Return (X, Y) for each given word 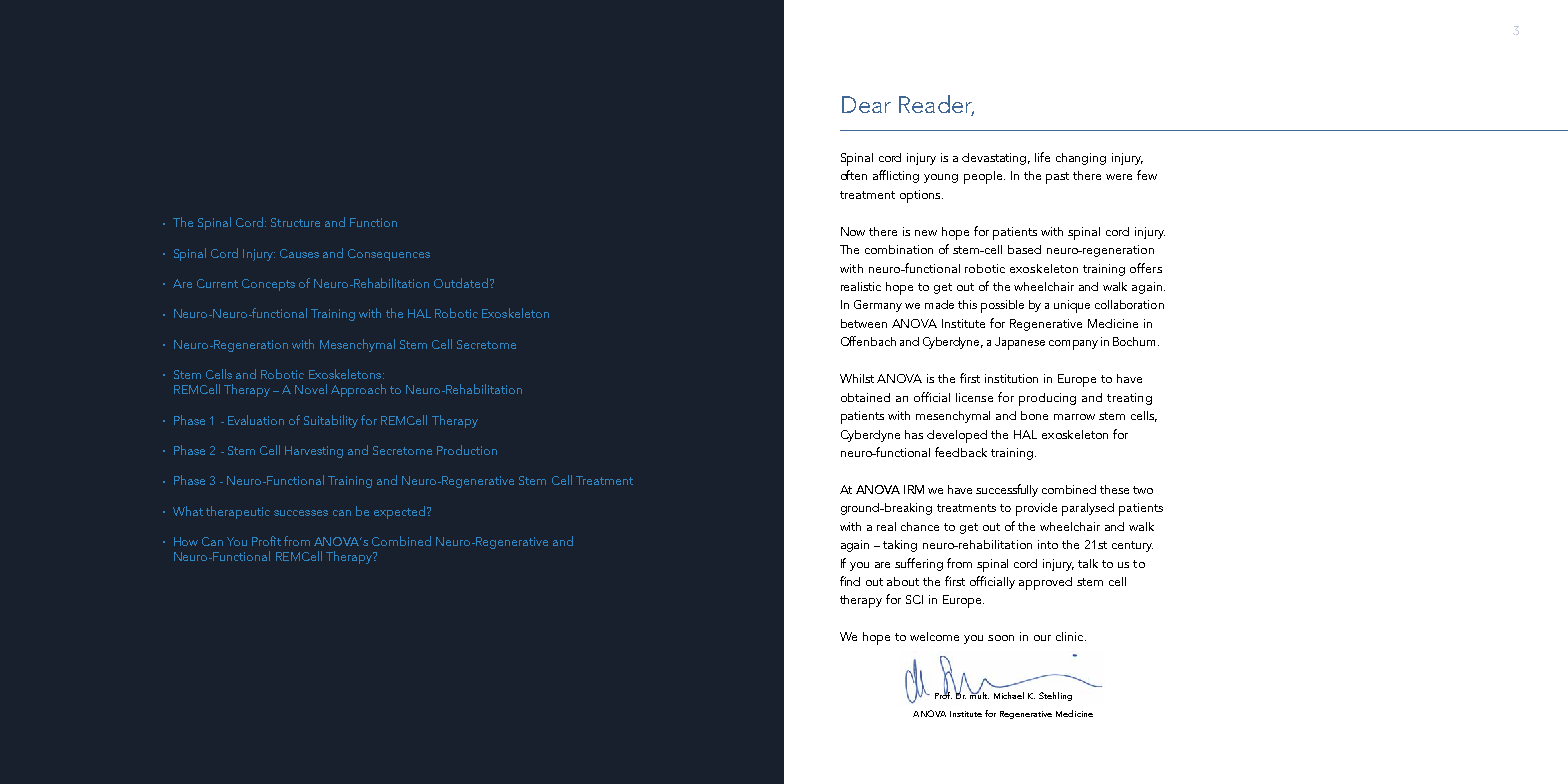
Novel (311, 389)
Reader (936, 105)
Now (853, 231)
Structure (295, 222)
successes (301, 513)
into (1048, 544)
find (850, 581)
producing (1047, 399)
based (1024, 249)
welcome (934, 636)
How (186, 541)
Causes (299, 253)
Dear (866, 104)
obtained (865, 397)
